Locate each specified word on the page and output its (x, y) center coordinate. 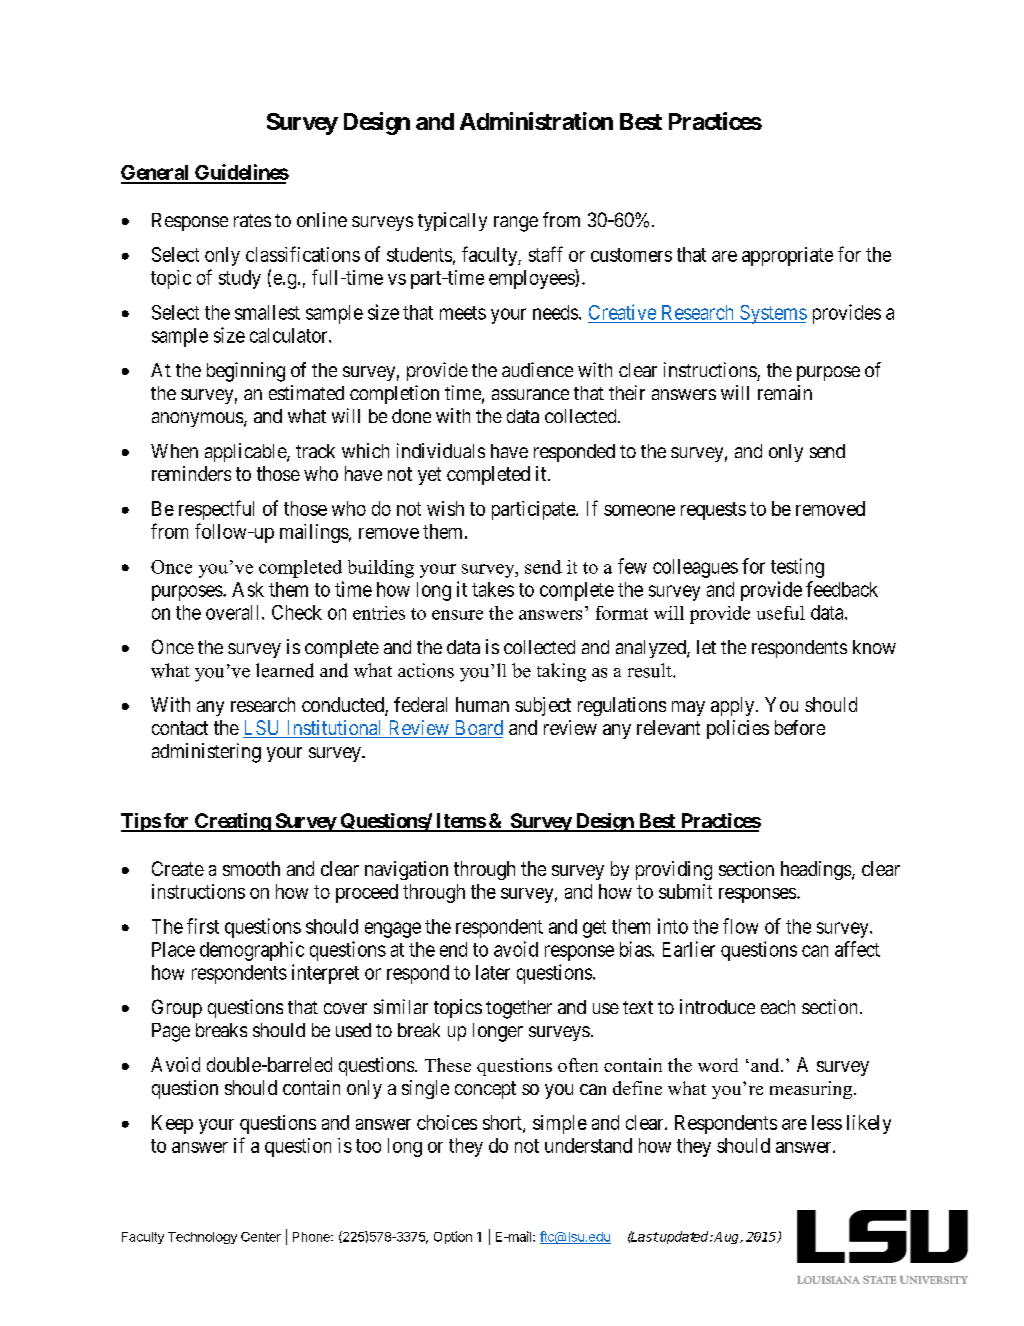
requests (713, 511)
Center (261, 1237)
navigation (406, 870)
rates (252, 220)
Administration (536, 121)
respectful (216, 510)
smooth (251, 868)
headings (817, 870)
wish (445, 508)
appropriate (787, 256)
